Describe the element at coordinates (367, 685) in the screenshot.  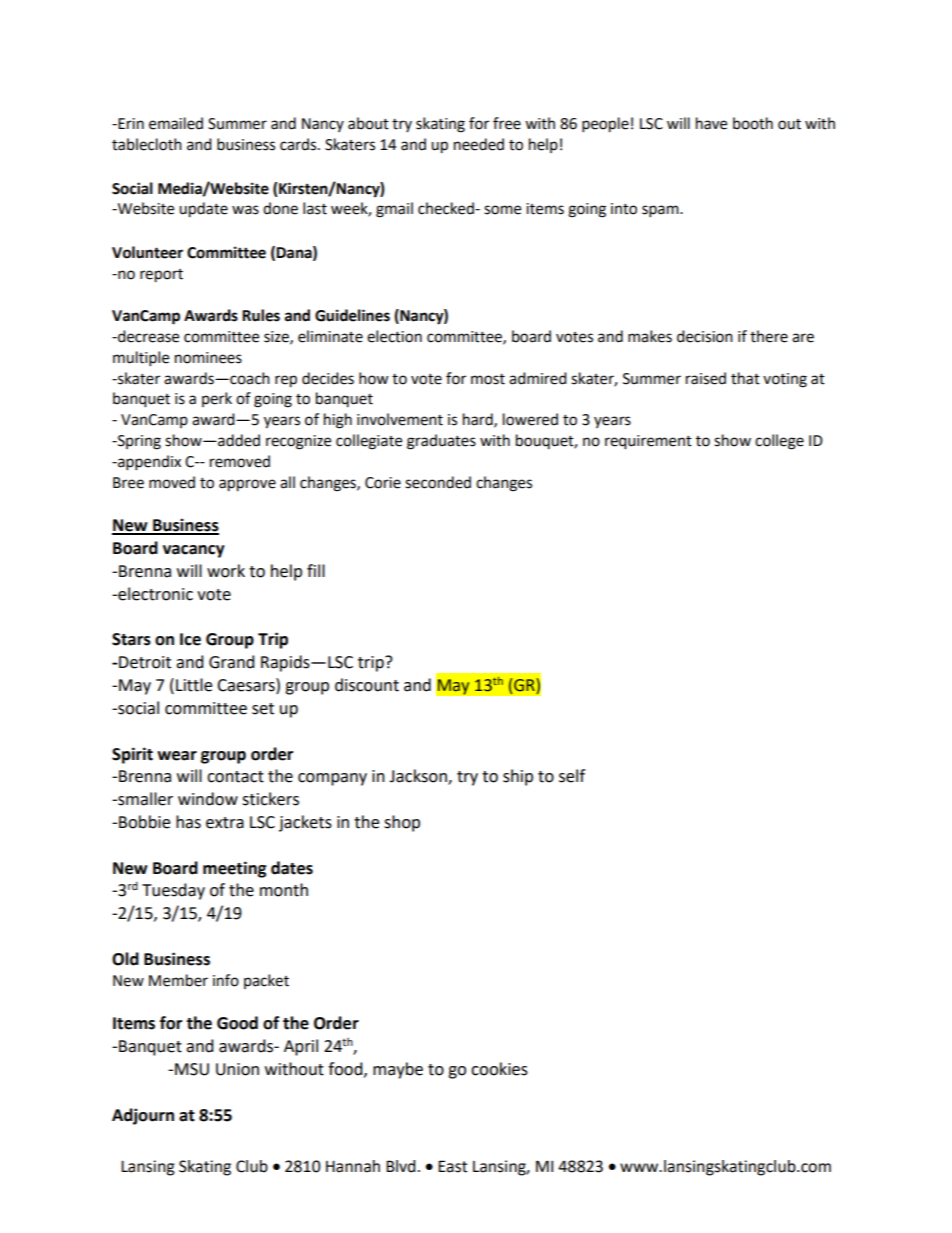
I see `discount` at that location.
